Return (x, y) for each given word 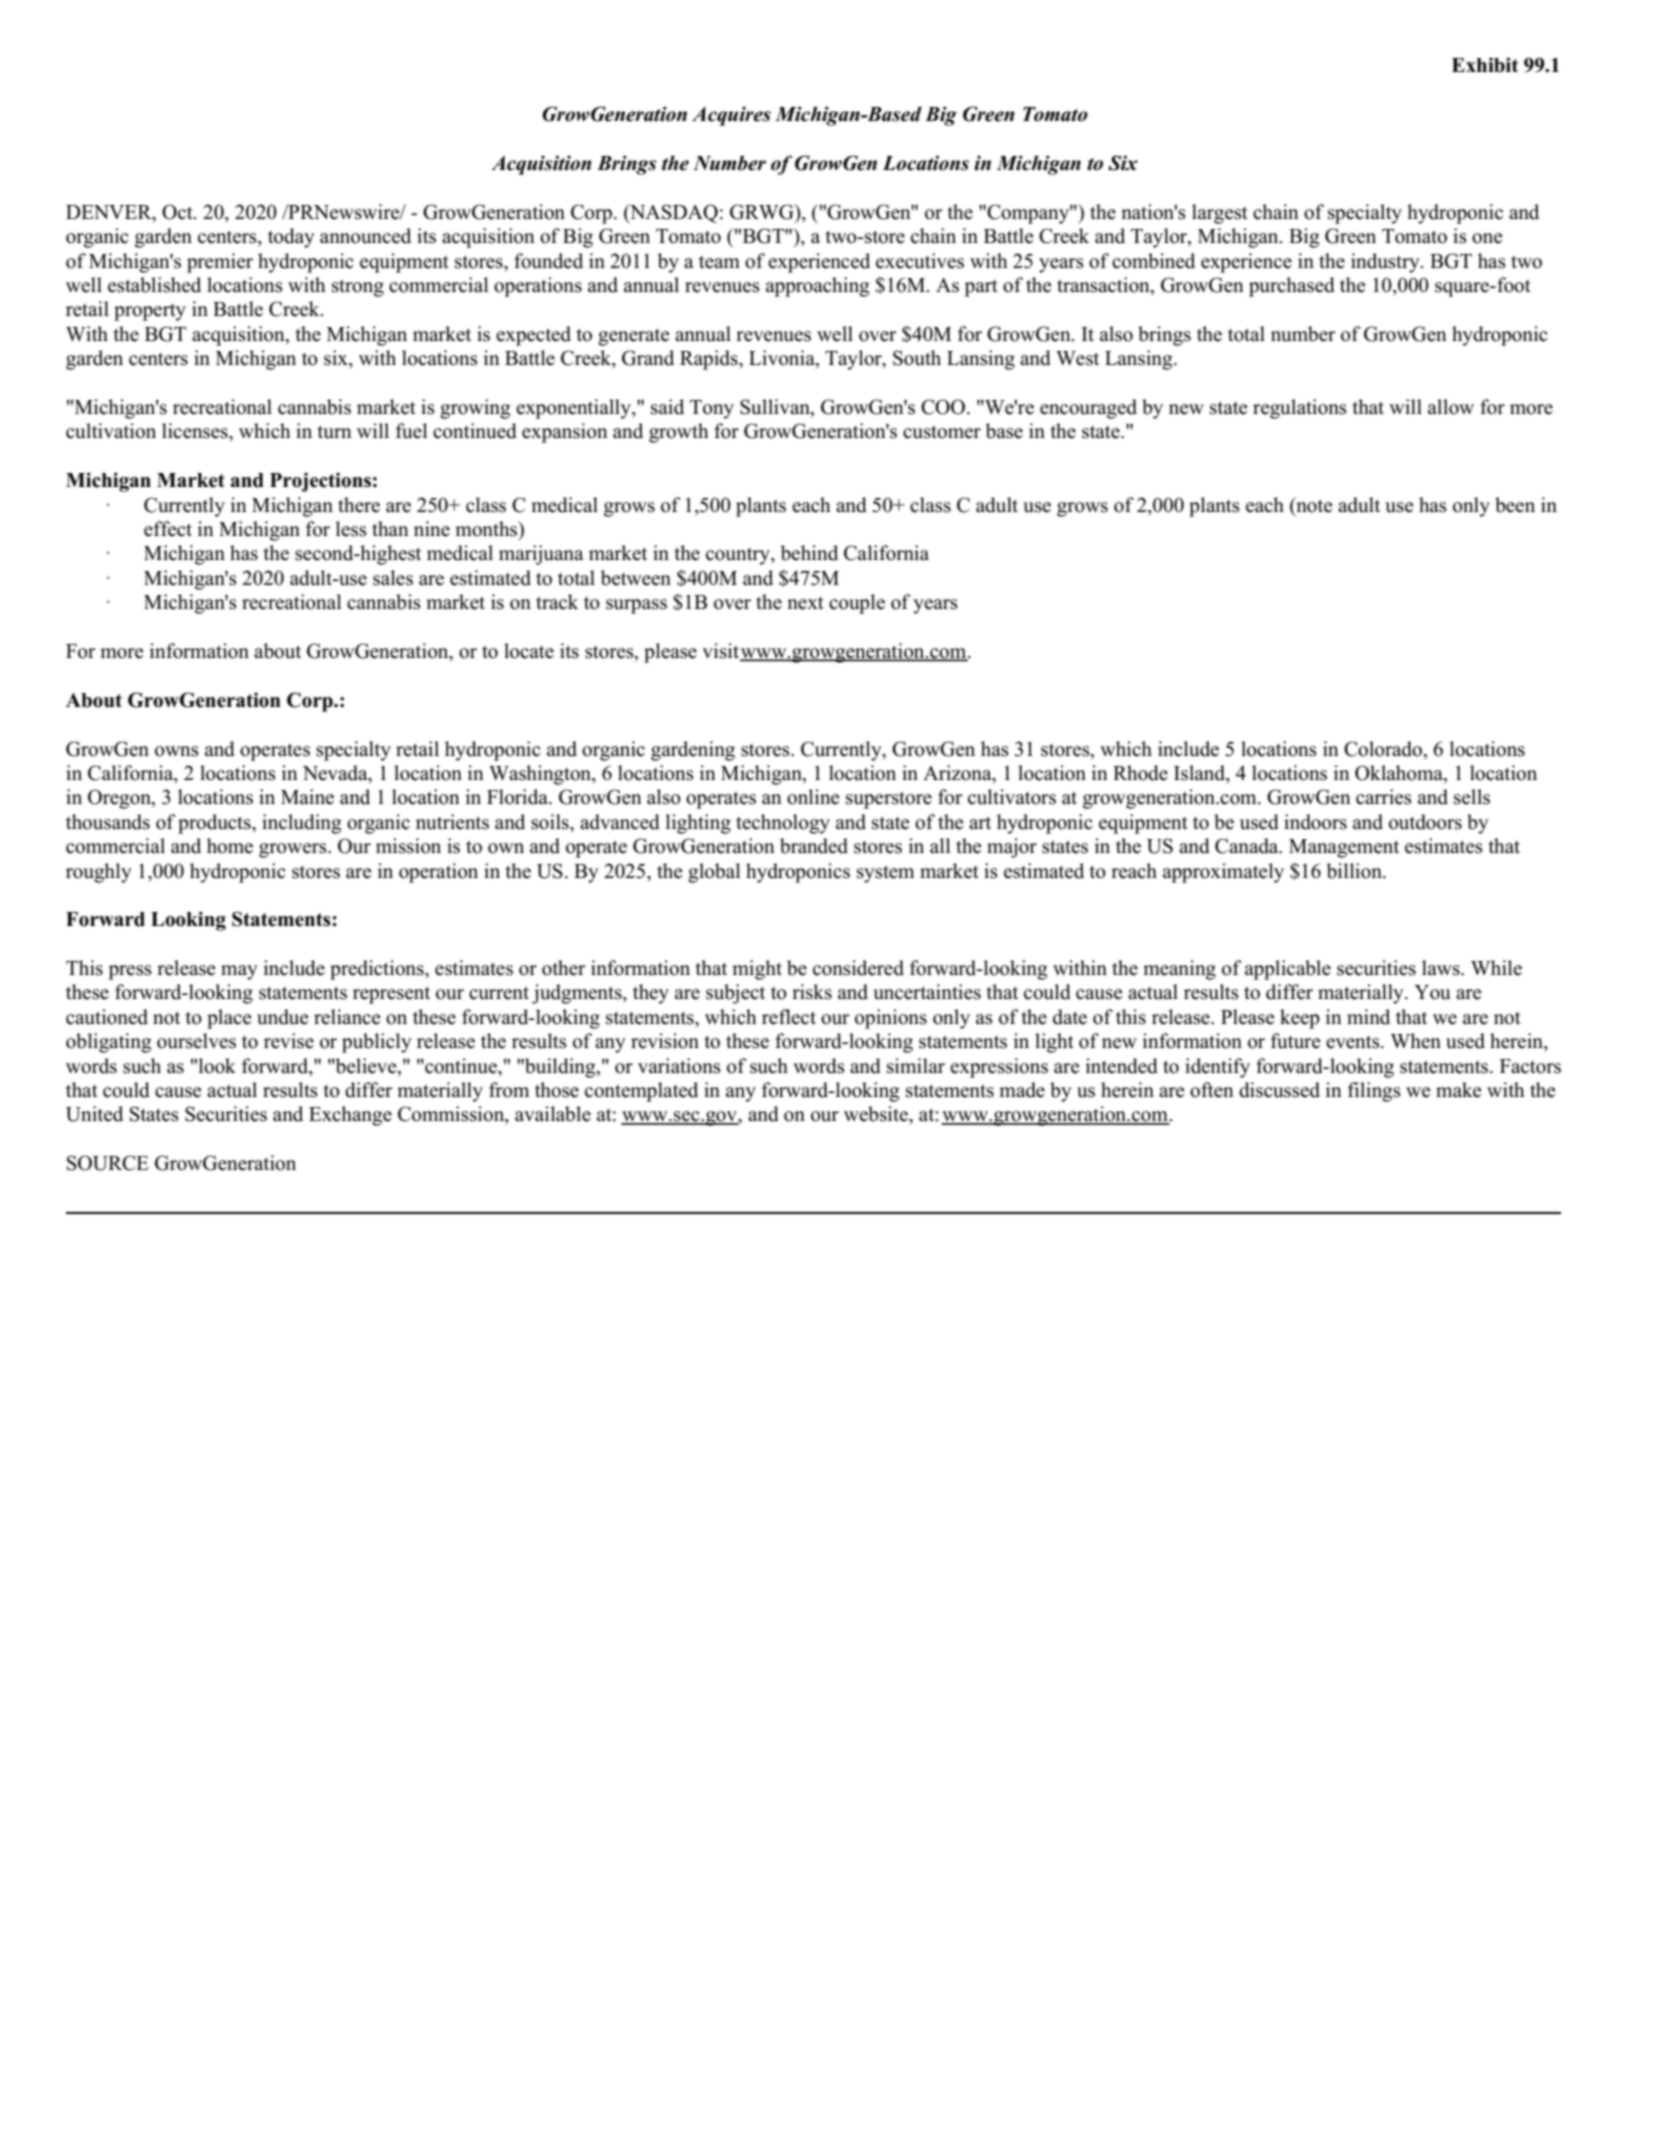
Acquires (731, 116)
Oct (178, 212)
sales (393, 578)
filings (1374, 1092)
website (877, 1114)
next (805, 603)
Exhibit (1485, 65)
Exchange (350, 1116)
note (1313, 505)
